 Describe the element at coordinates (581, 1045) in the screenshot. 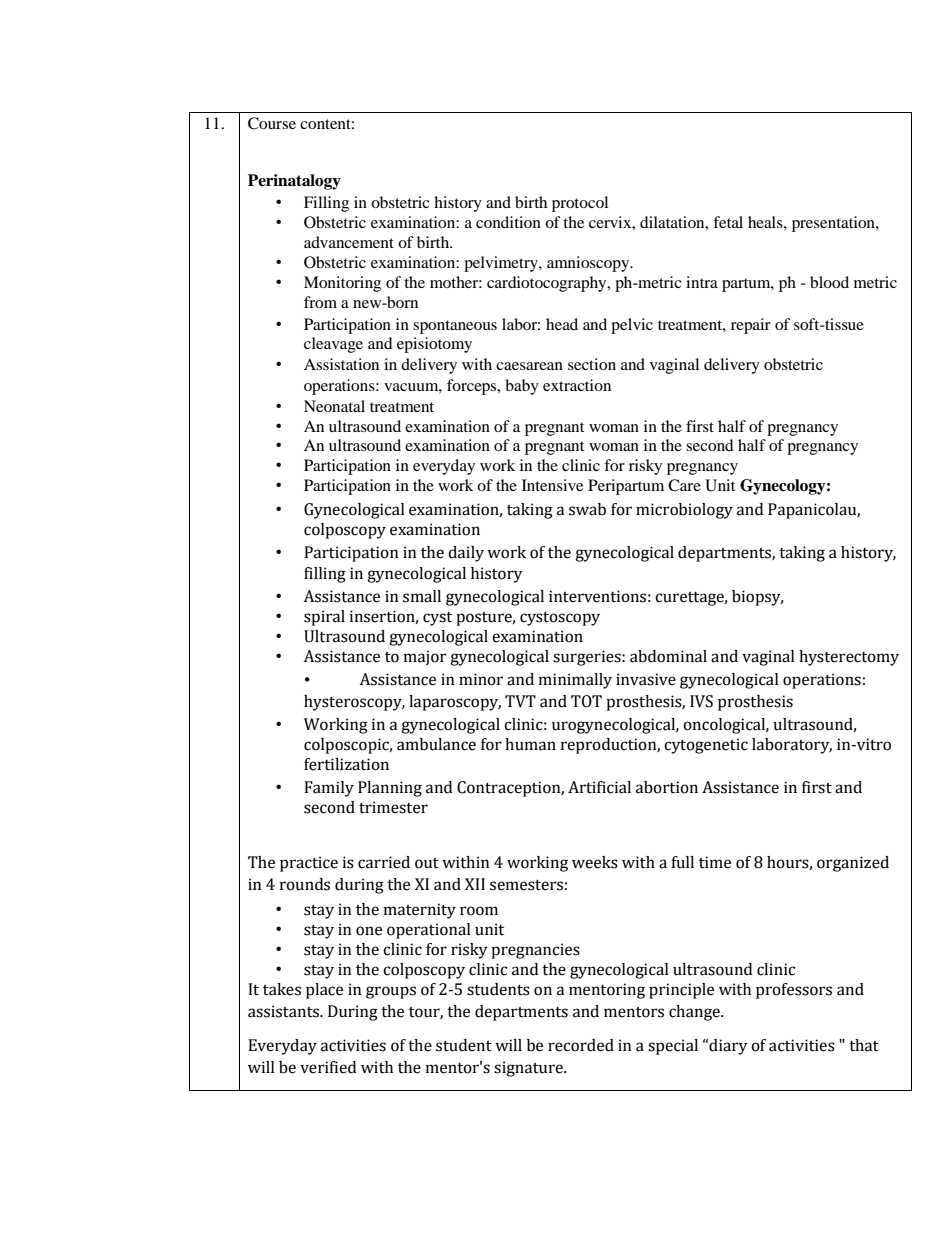

I see `recorded` at that location.
